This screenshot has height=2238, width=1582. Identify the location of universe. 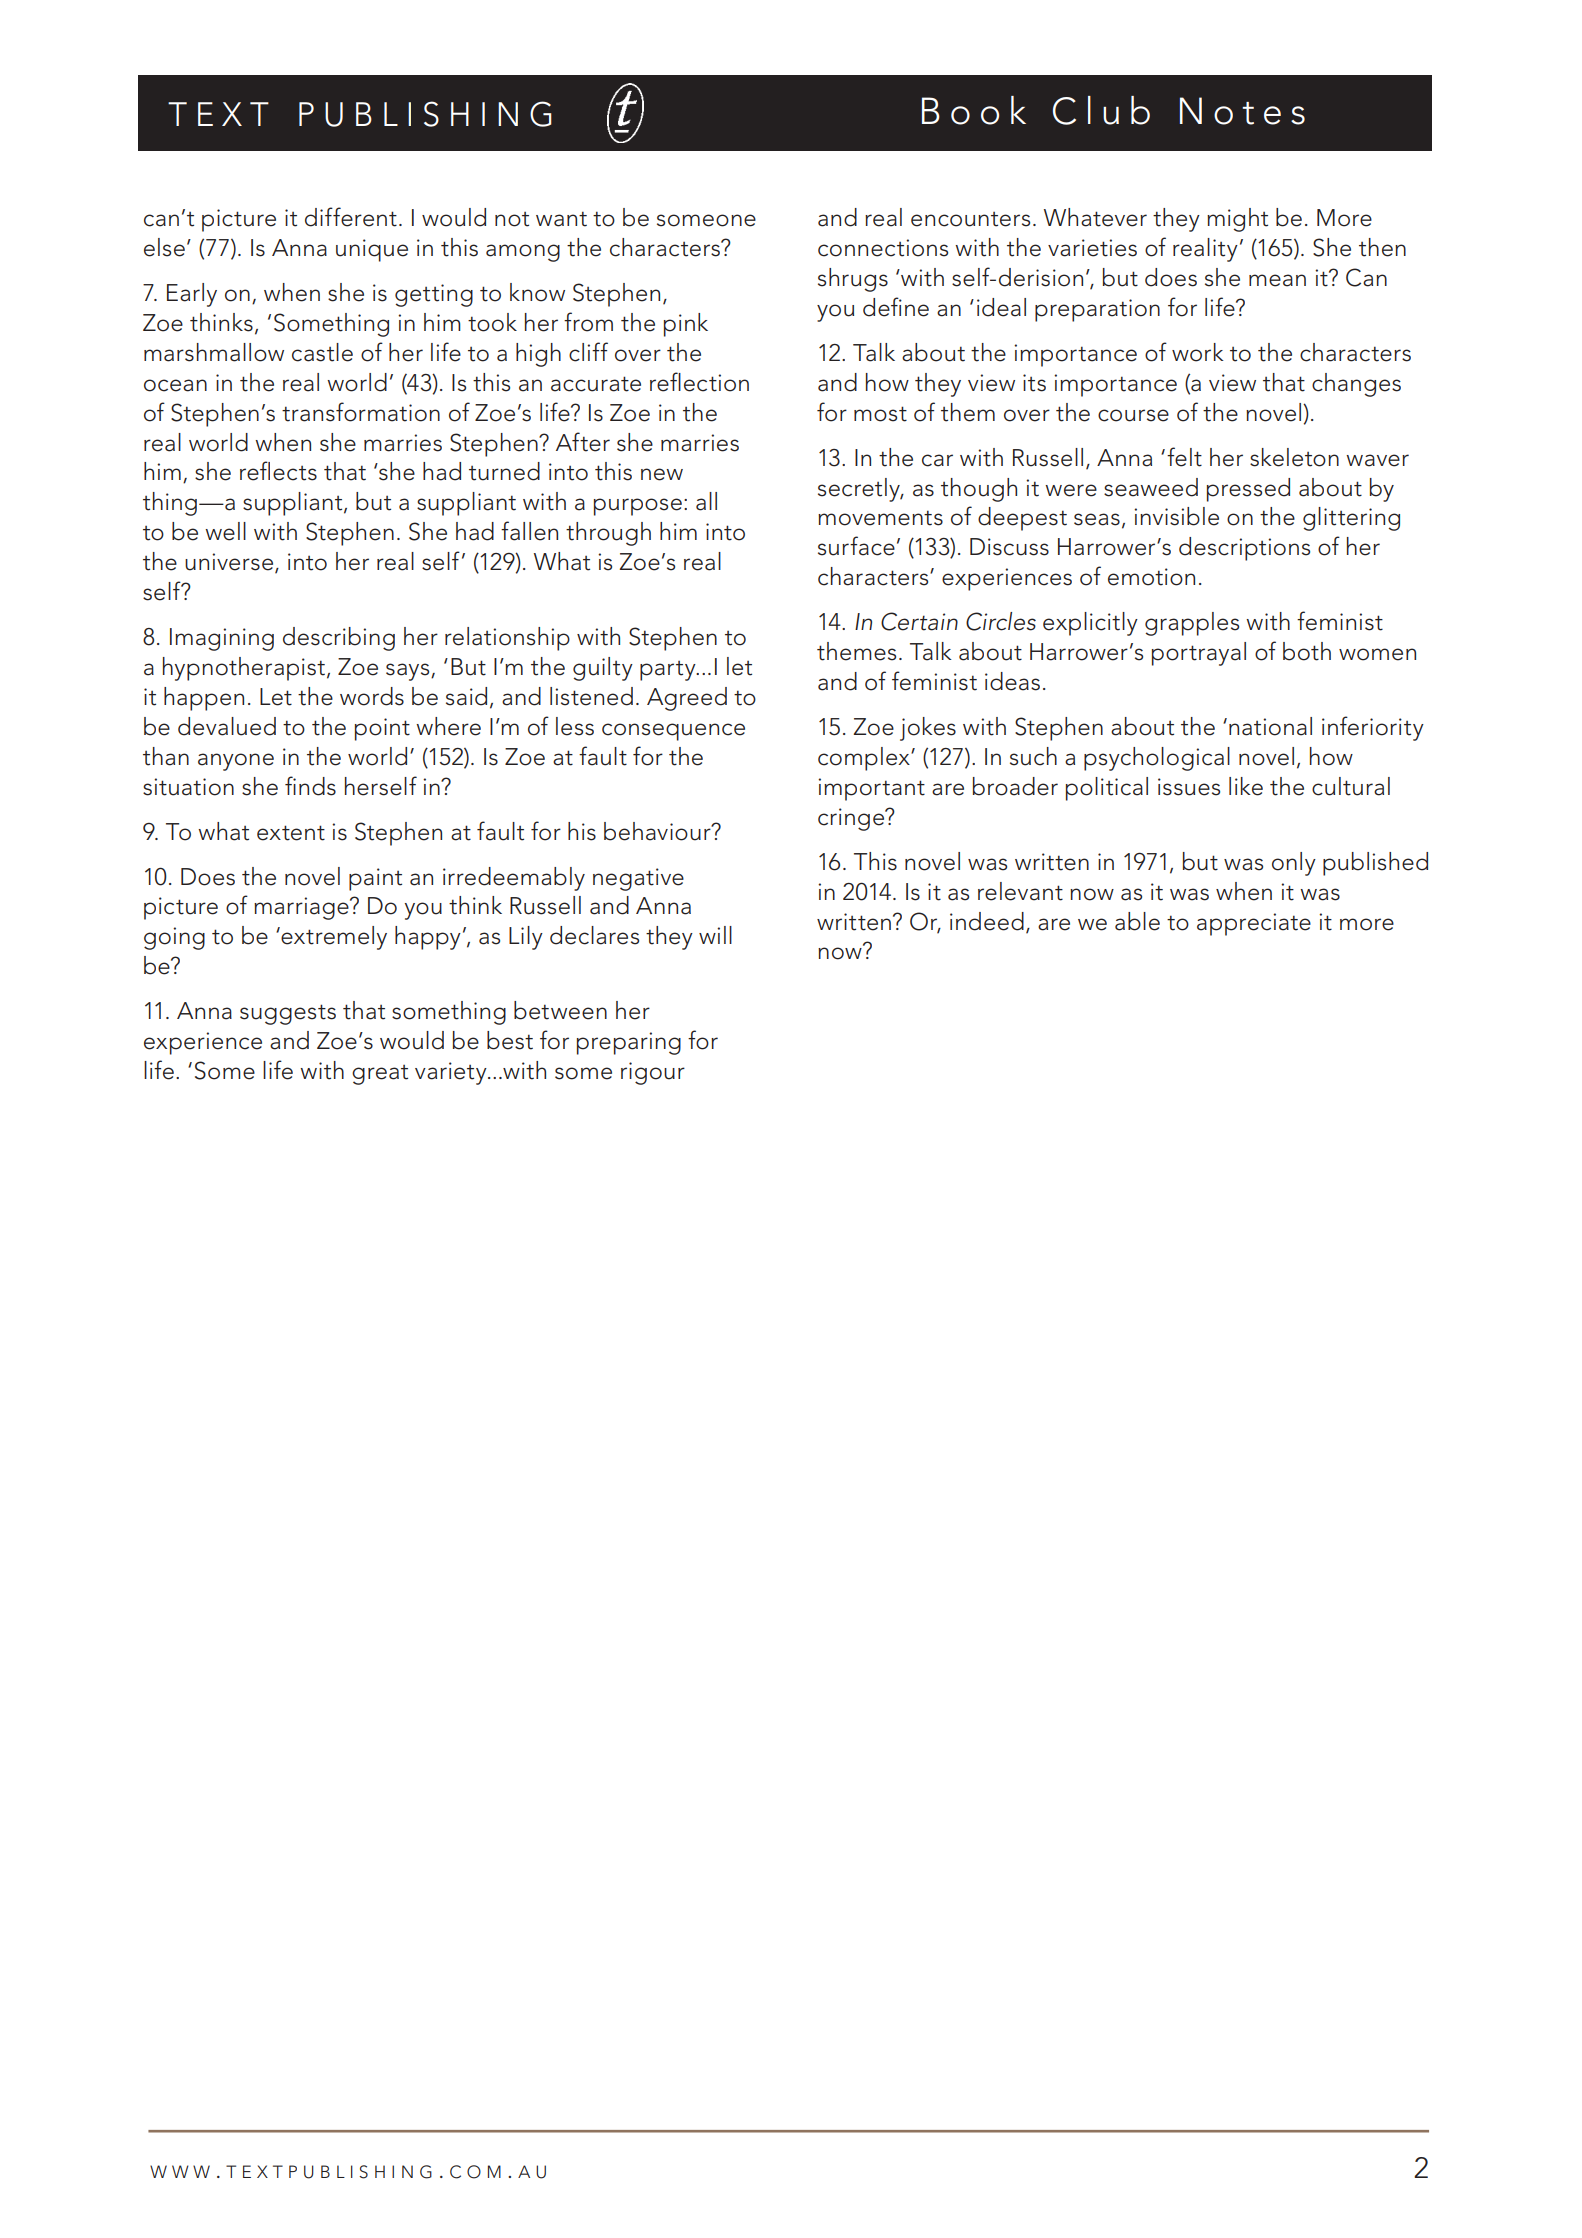
(230, 563).
